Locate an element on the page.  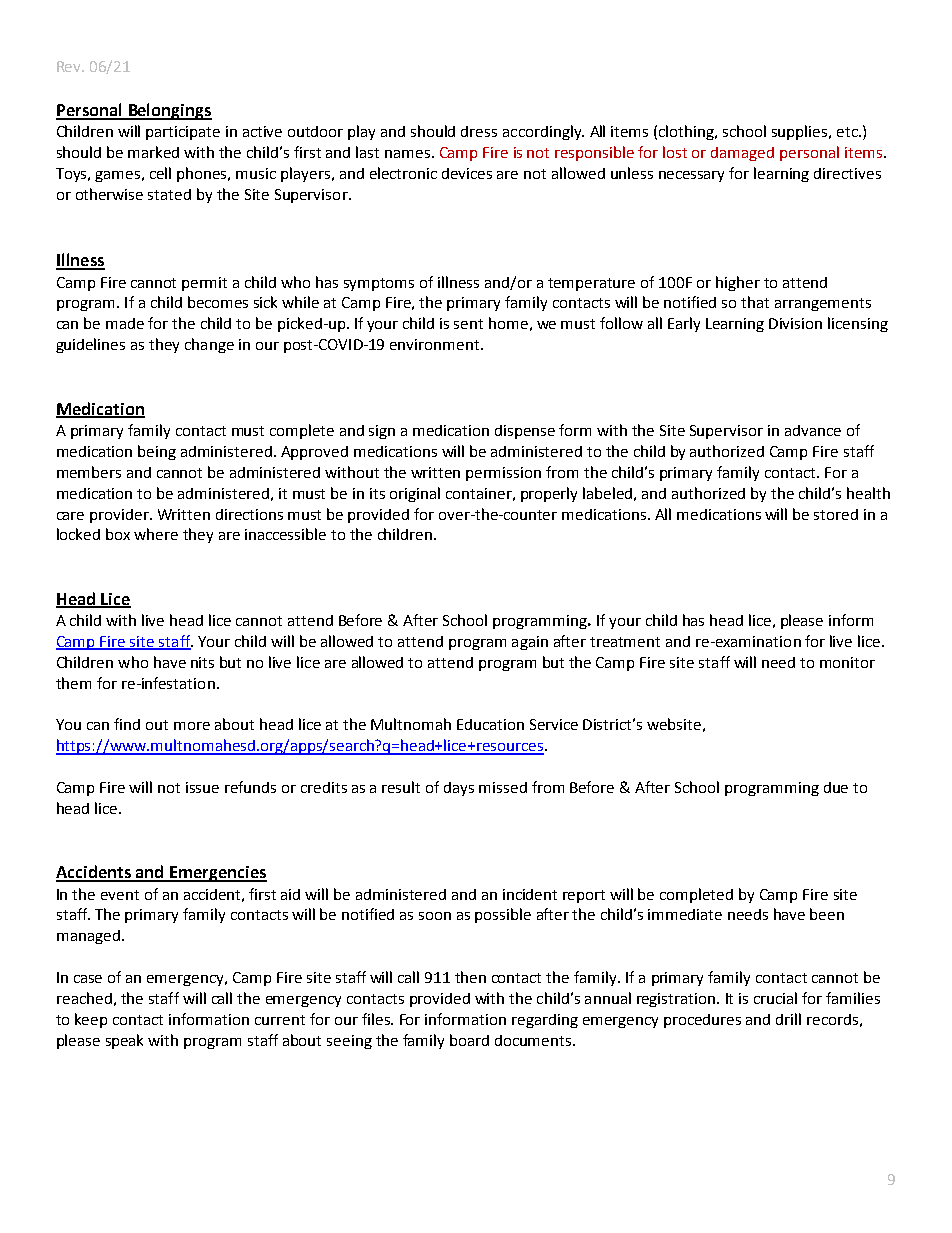
supplies is located at coordinates (801, 132).
